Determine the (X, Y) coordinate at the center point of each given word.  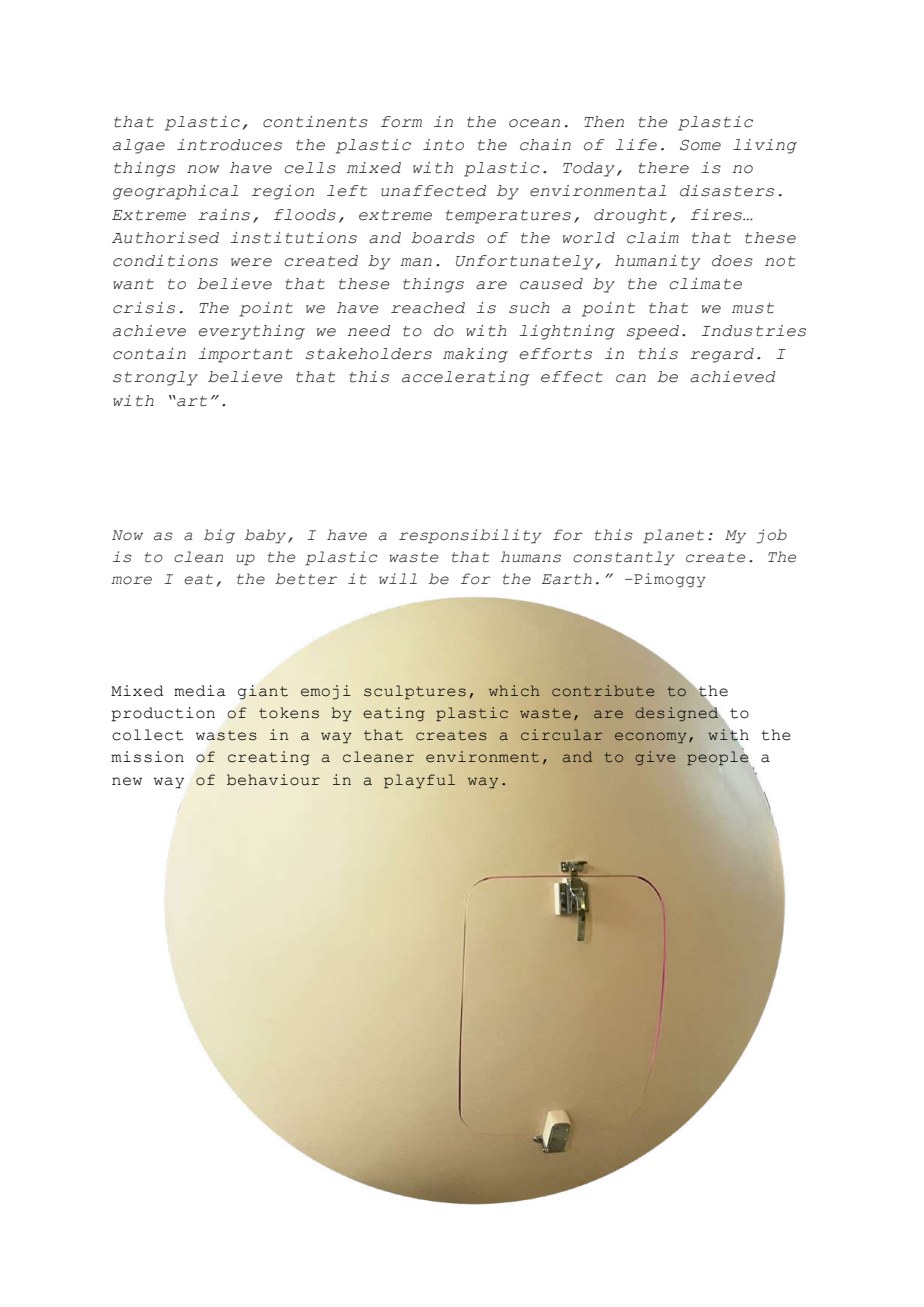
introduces (229, 145)
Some (700, 145)
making (475, 355)
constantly (624, 558)
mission (147, 757)
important (245, 355)
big (219, 536)
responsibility (470, 536)
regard (722, 355)
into (443, 145)
